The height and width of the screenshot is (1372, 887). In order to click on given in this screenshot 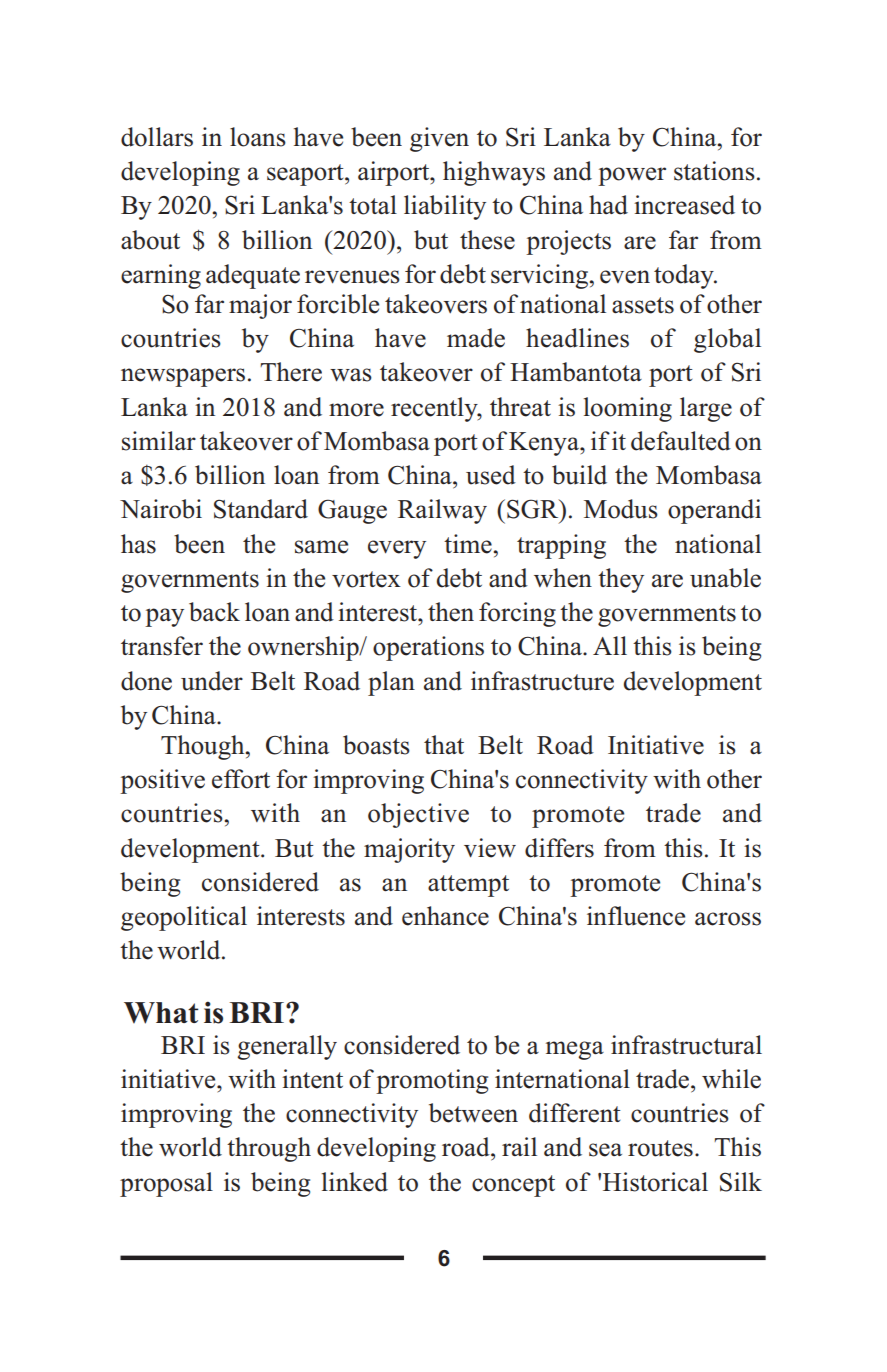, I will do `click(439, 139)`.
